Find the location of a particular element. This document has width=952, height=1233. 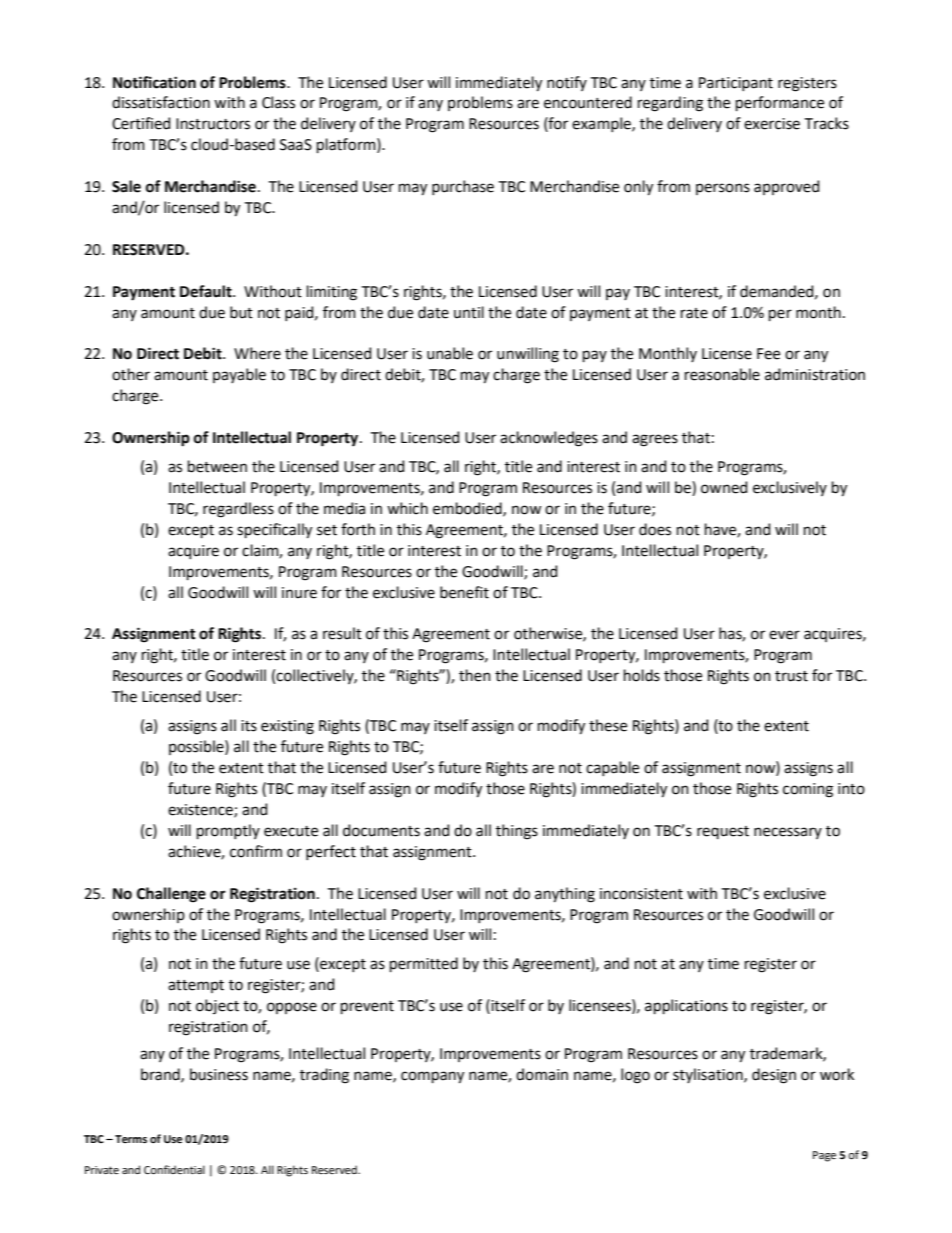

benefit is located at coordinates (464, 592).
